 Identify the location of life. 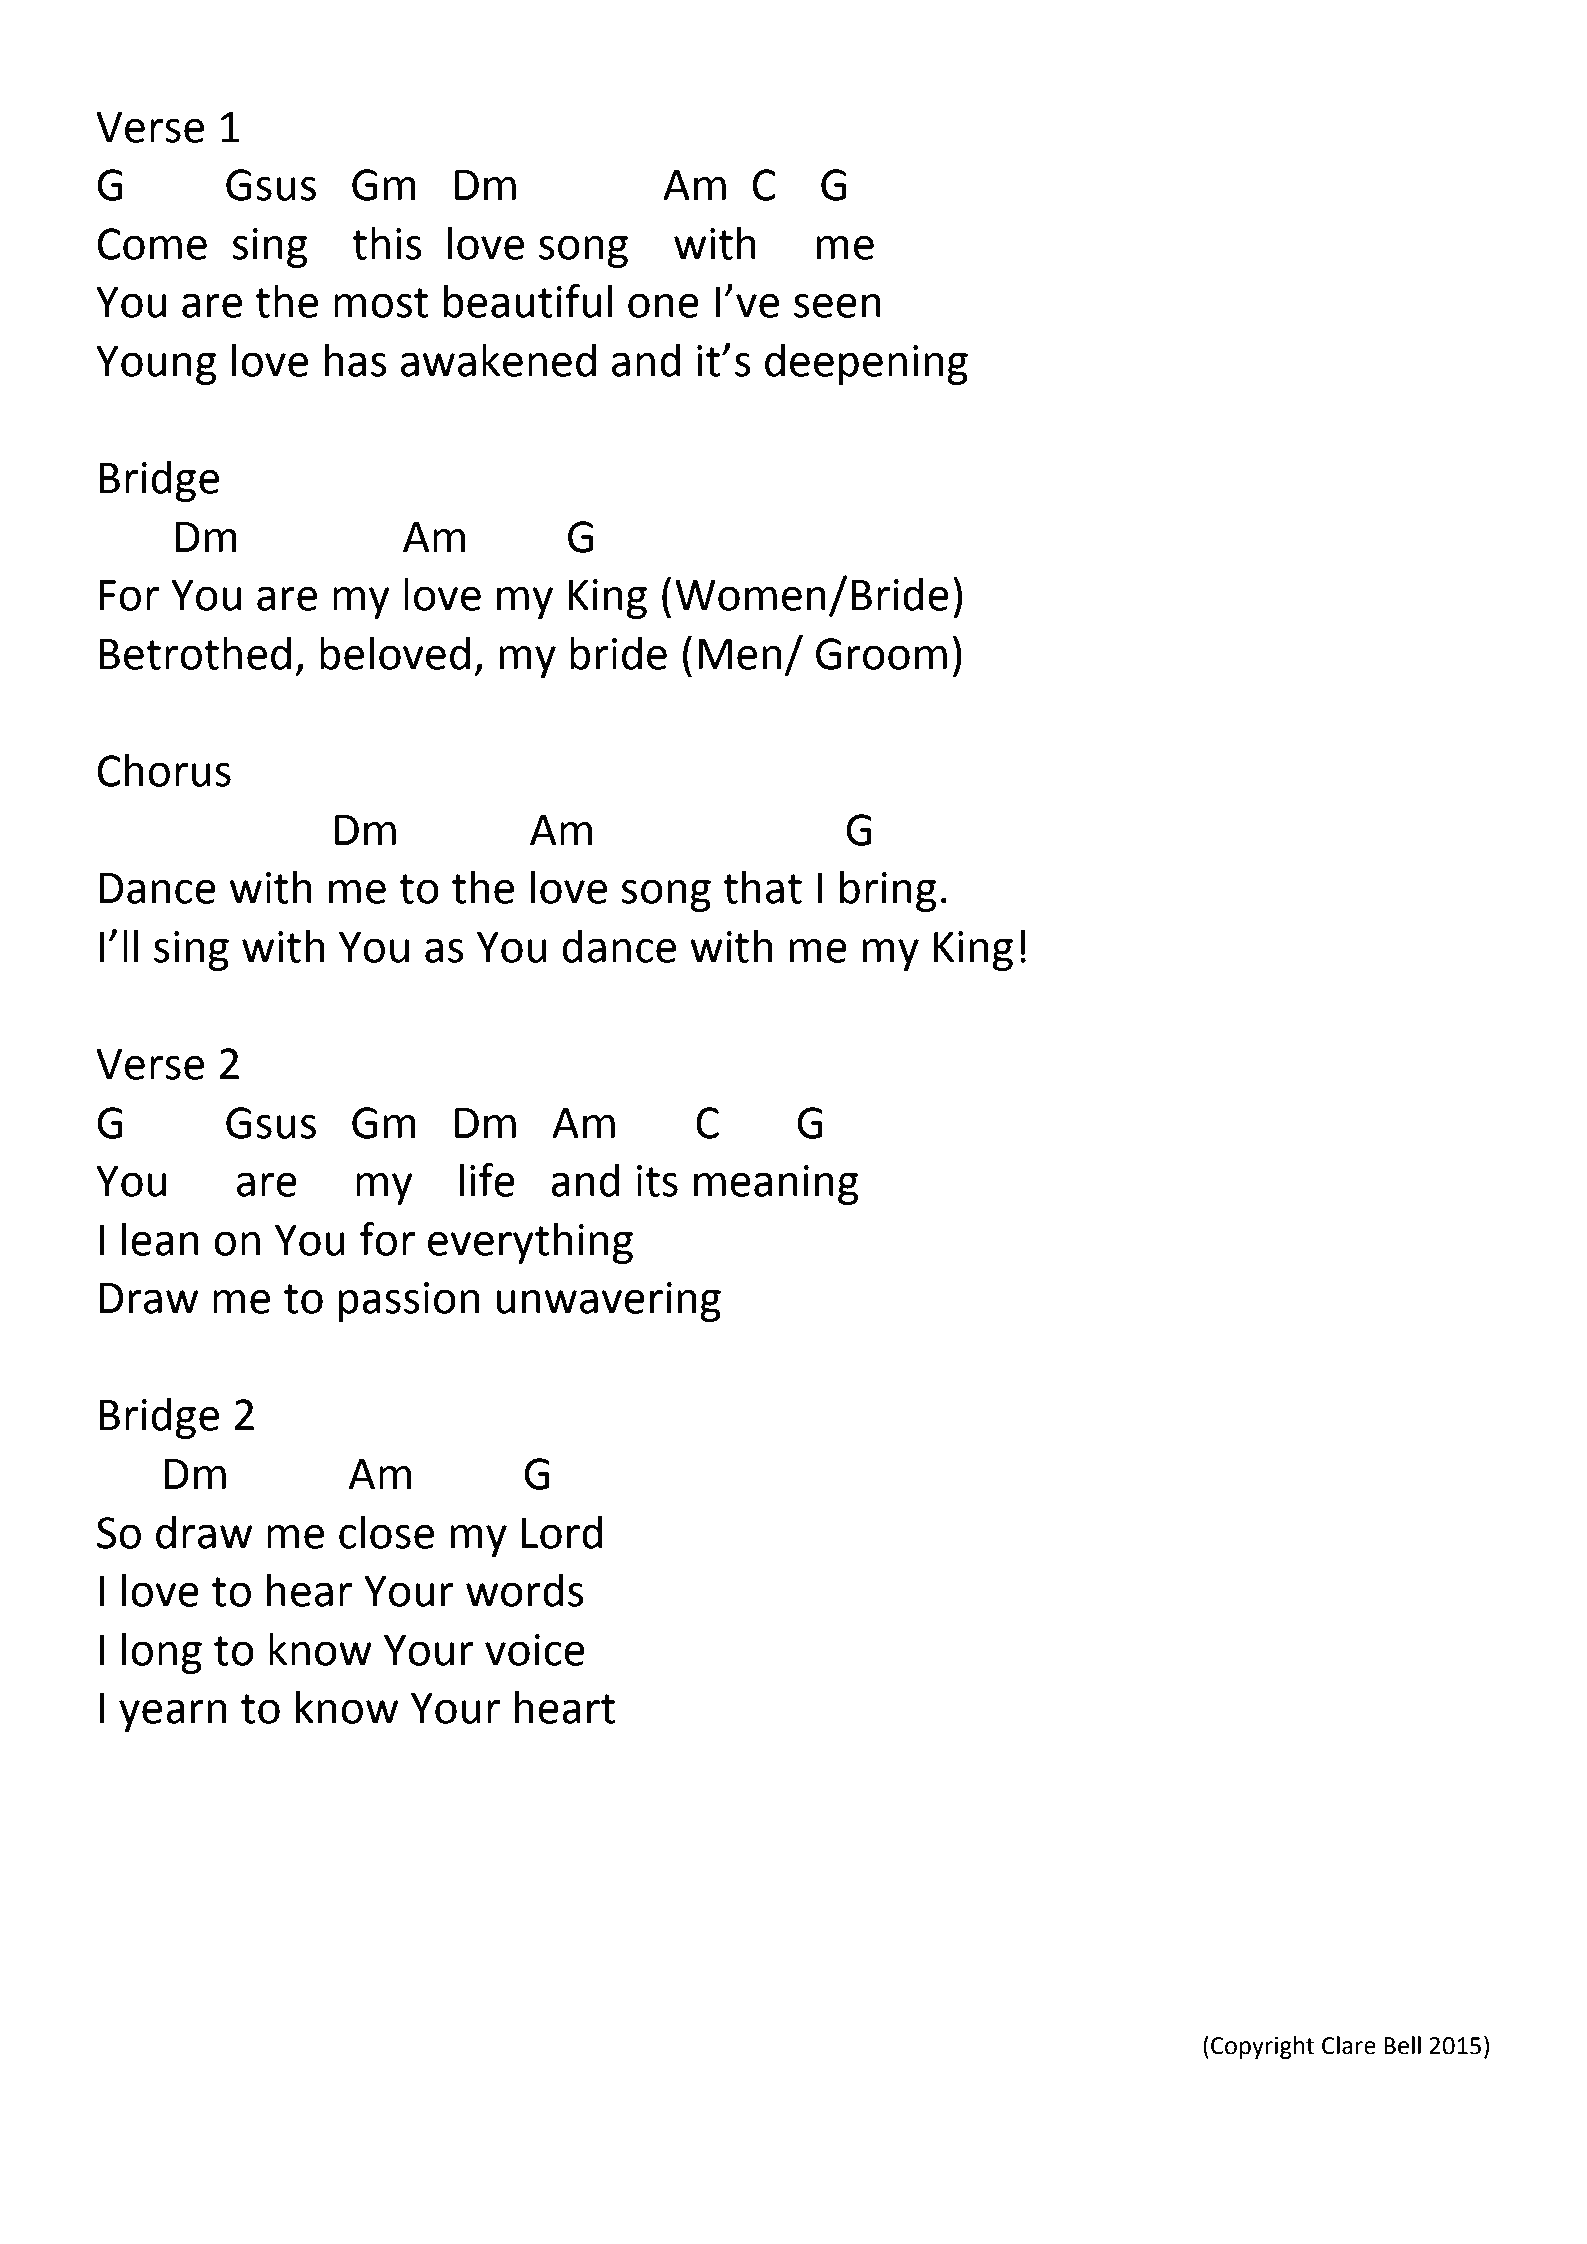
(487, 1180).
